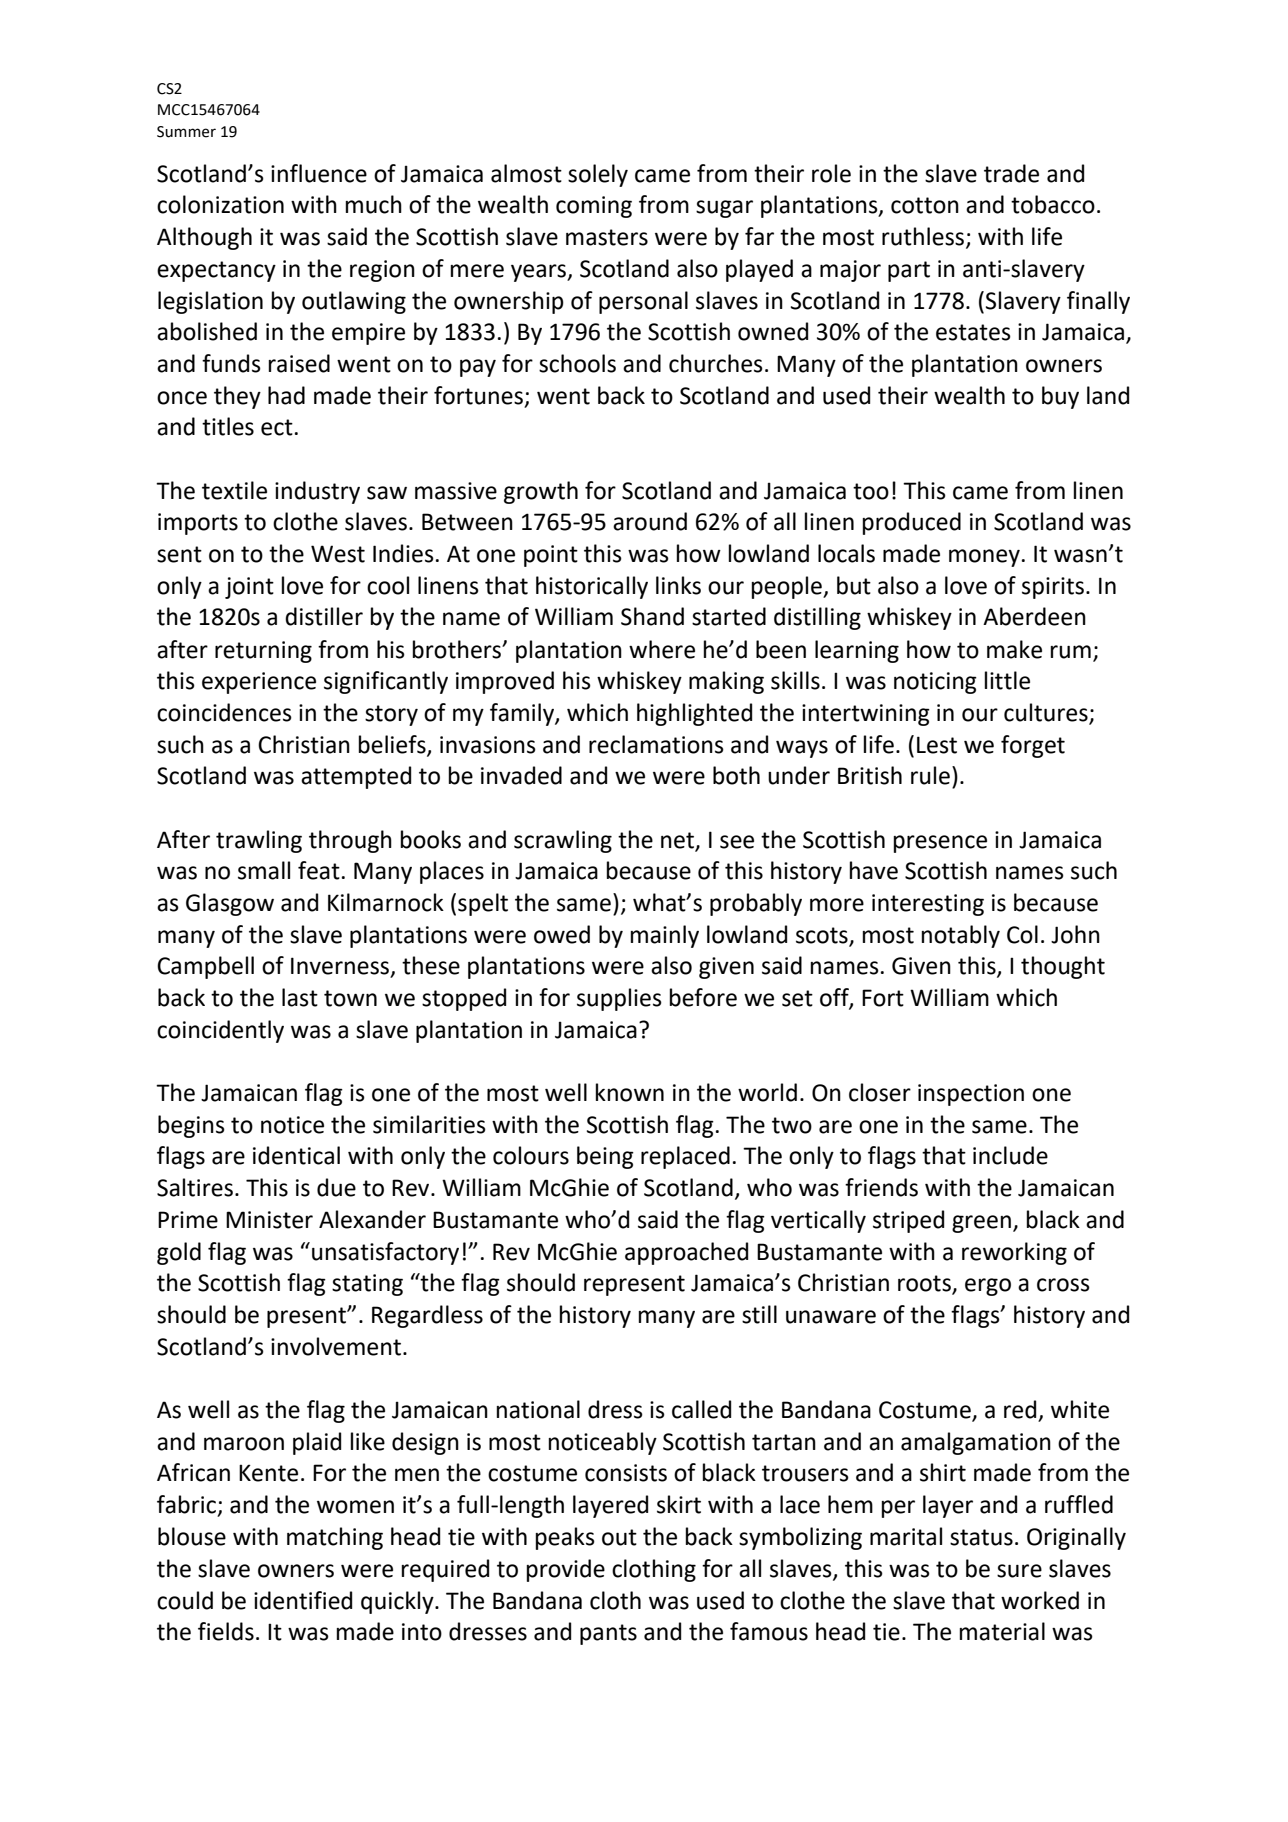 The height and width of the document is (1822, 1288). Describe the element at coordinates (319, 173) in the document. I see `influence` at that location.
